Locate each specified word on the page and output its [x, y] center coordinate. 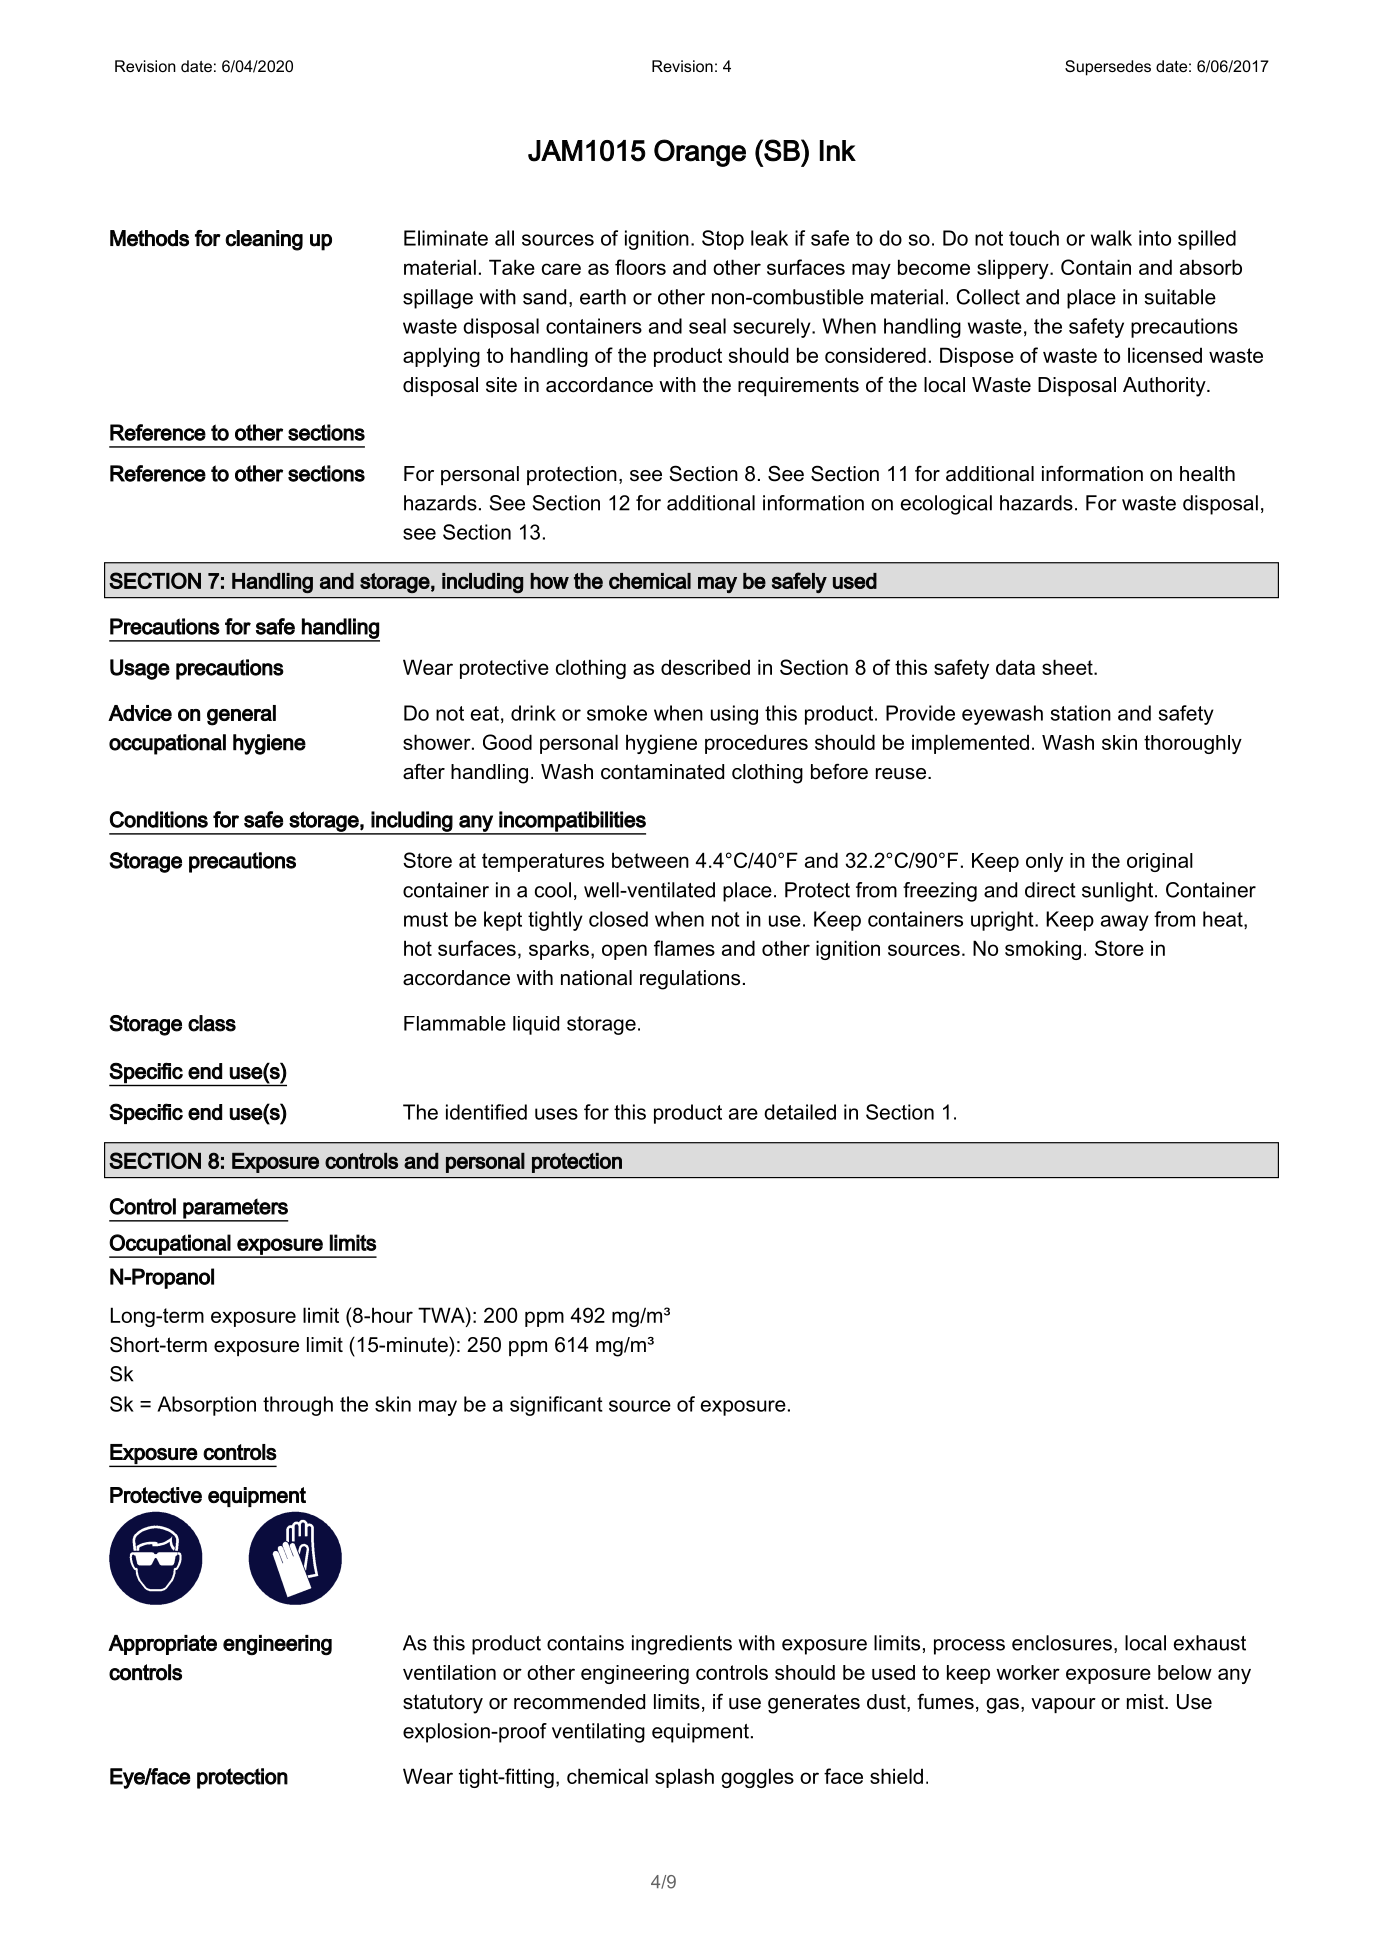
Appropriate [162, 1645]
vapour [1063, 1705]
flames [684, 948]
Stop [723, 240]
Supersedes [1108, 68]
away [1125, 923]
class [212, 1023]
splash [684, 1778]
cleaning [264, 240]
